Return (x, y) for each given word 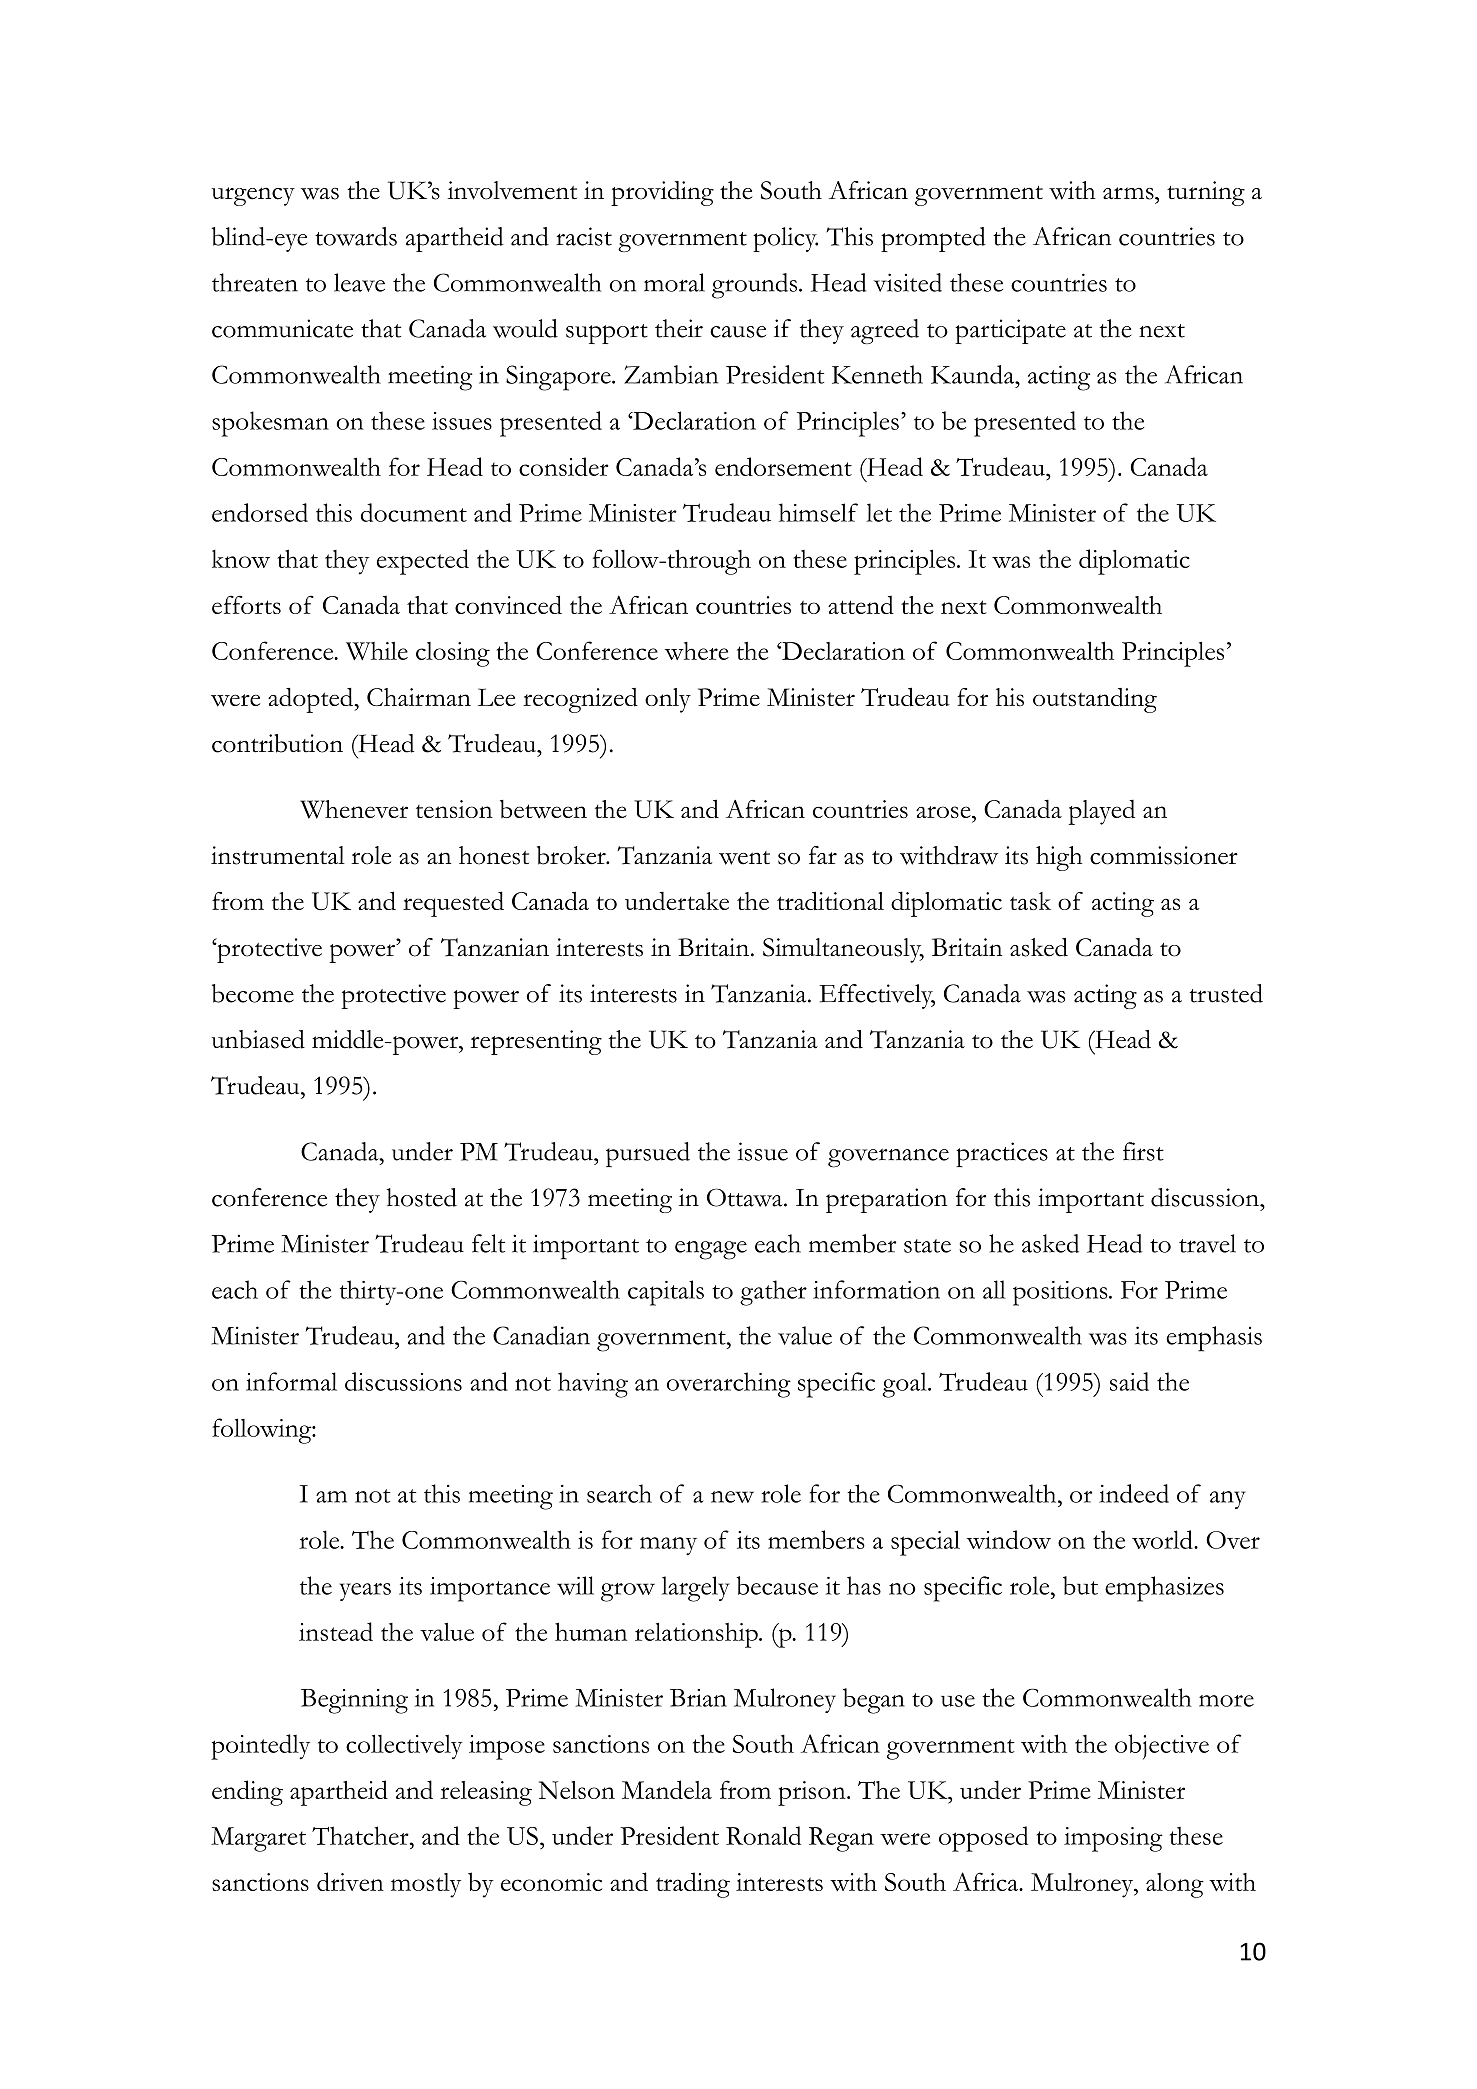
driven (350, 1881)
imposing (1113, 1839)
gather (773, 1293)
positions (1061, 1293)
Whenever (354, 809)
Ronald (763, 1835)
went (744, 858)
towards (356, 236)
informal (291, 1381)
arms (1129, 193)
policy (785, 239)
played (1102, 812)
